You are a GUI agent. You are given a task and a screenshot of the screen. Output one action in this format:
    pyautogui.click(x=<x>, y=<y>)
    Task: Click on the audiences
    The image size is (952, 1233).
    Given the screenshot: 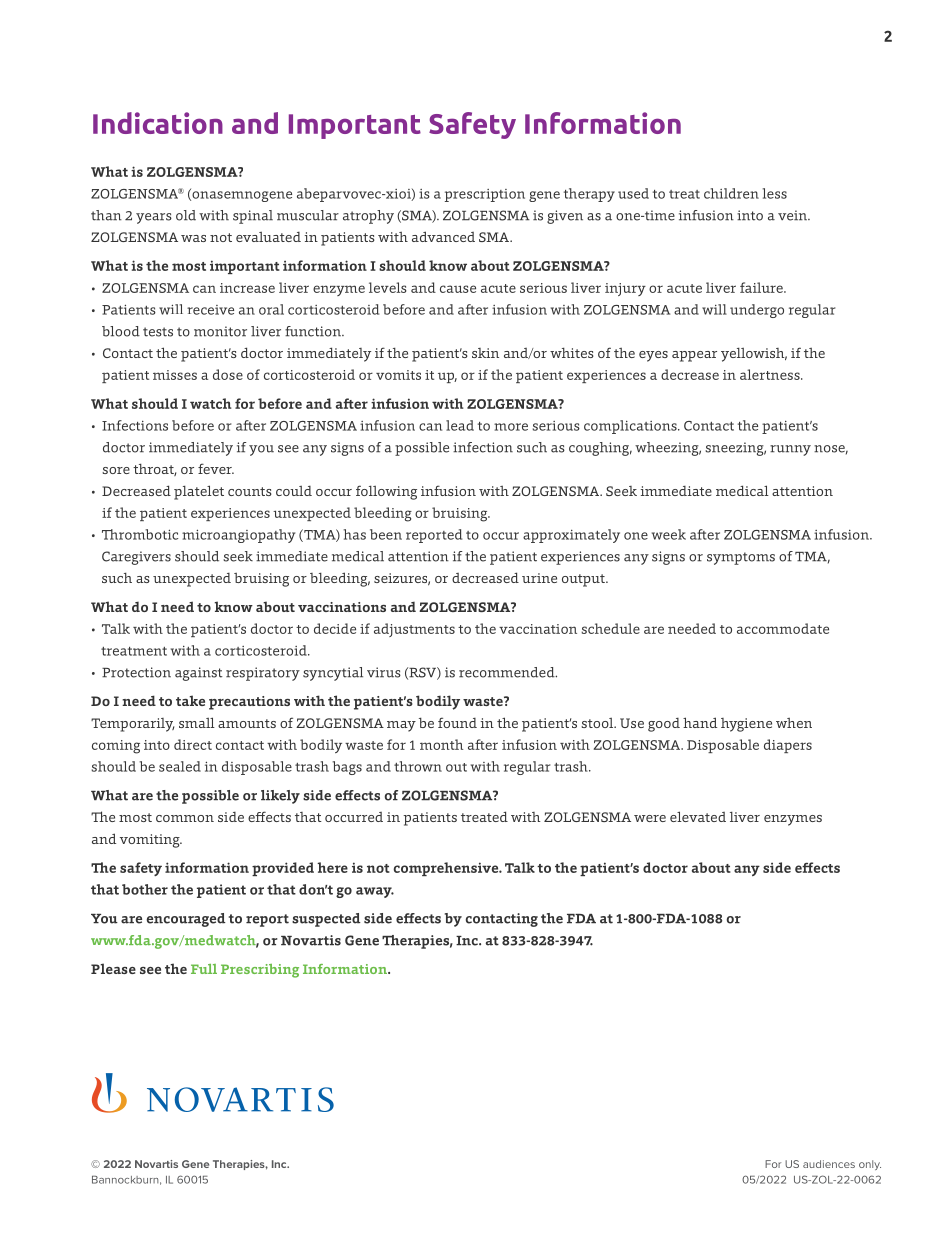 What is the action you would take?
    pyautogui.click(x=829, y=1164)
